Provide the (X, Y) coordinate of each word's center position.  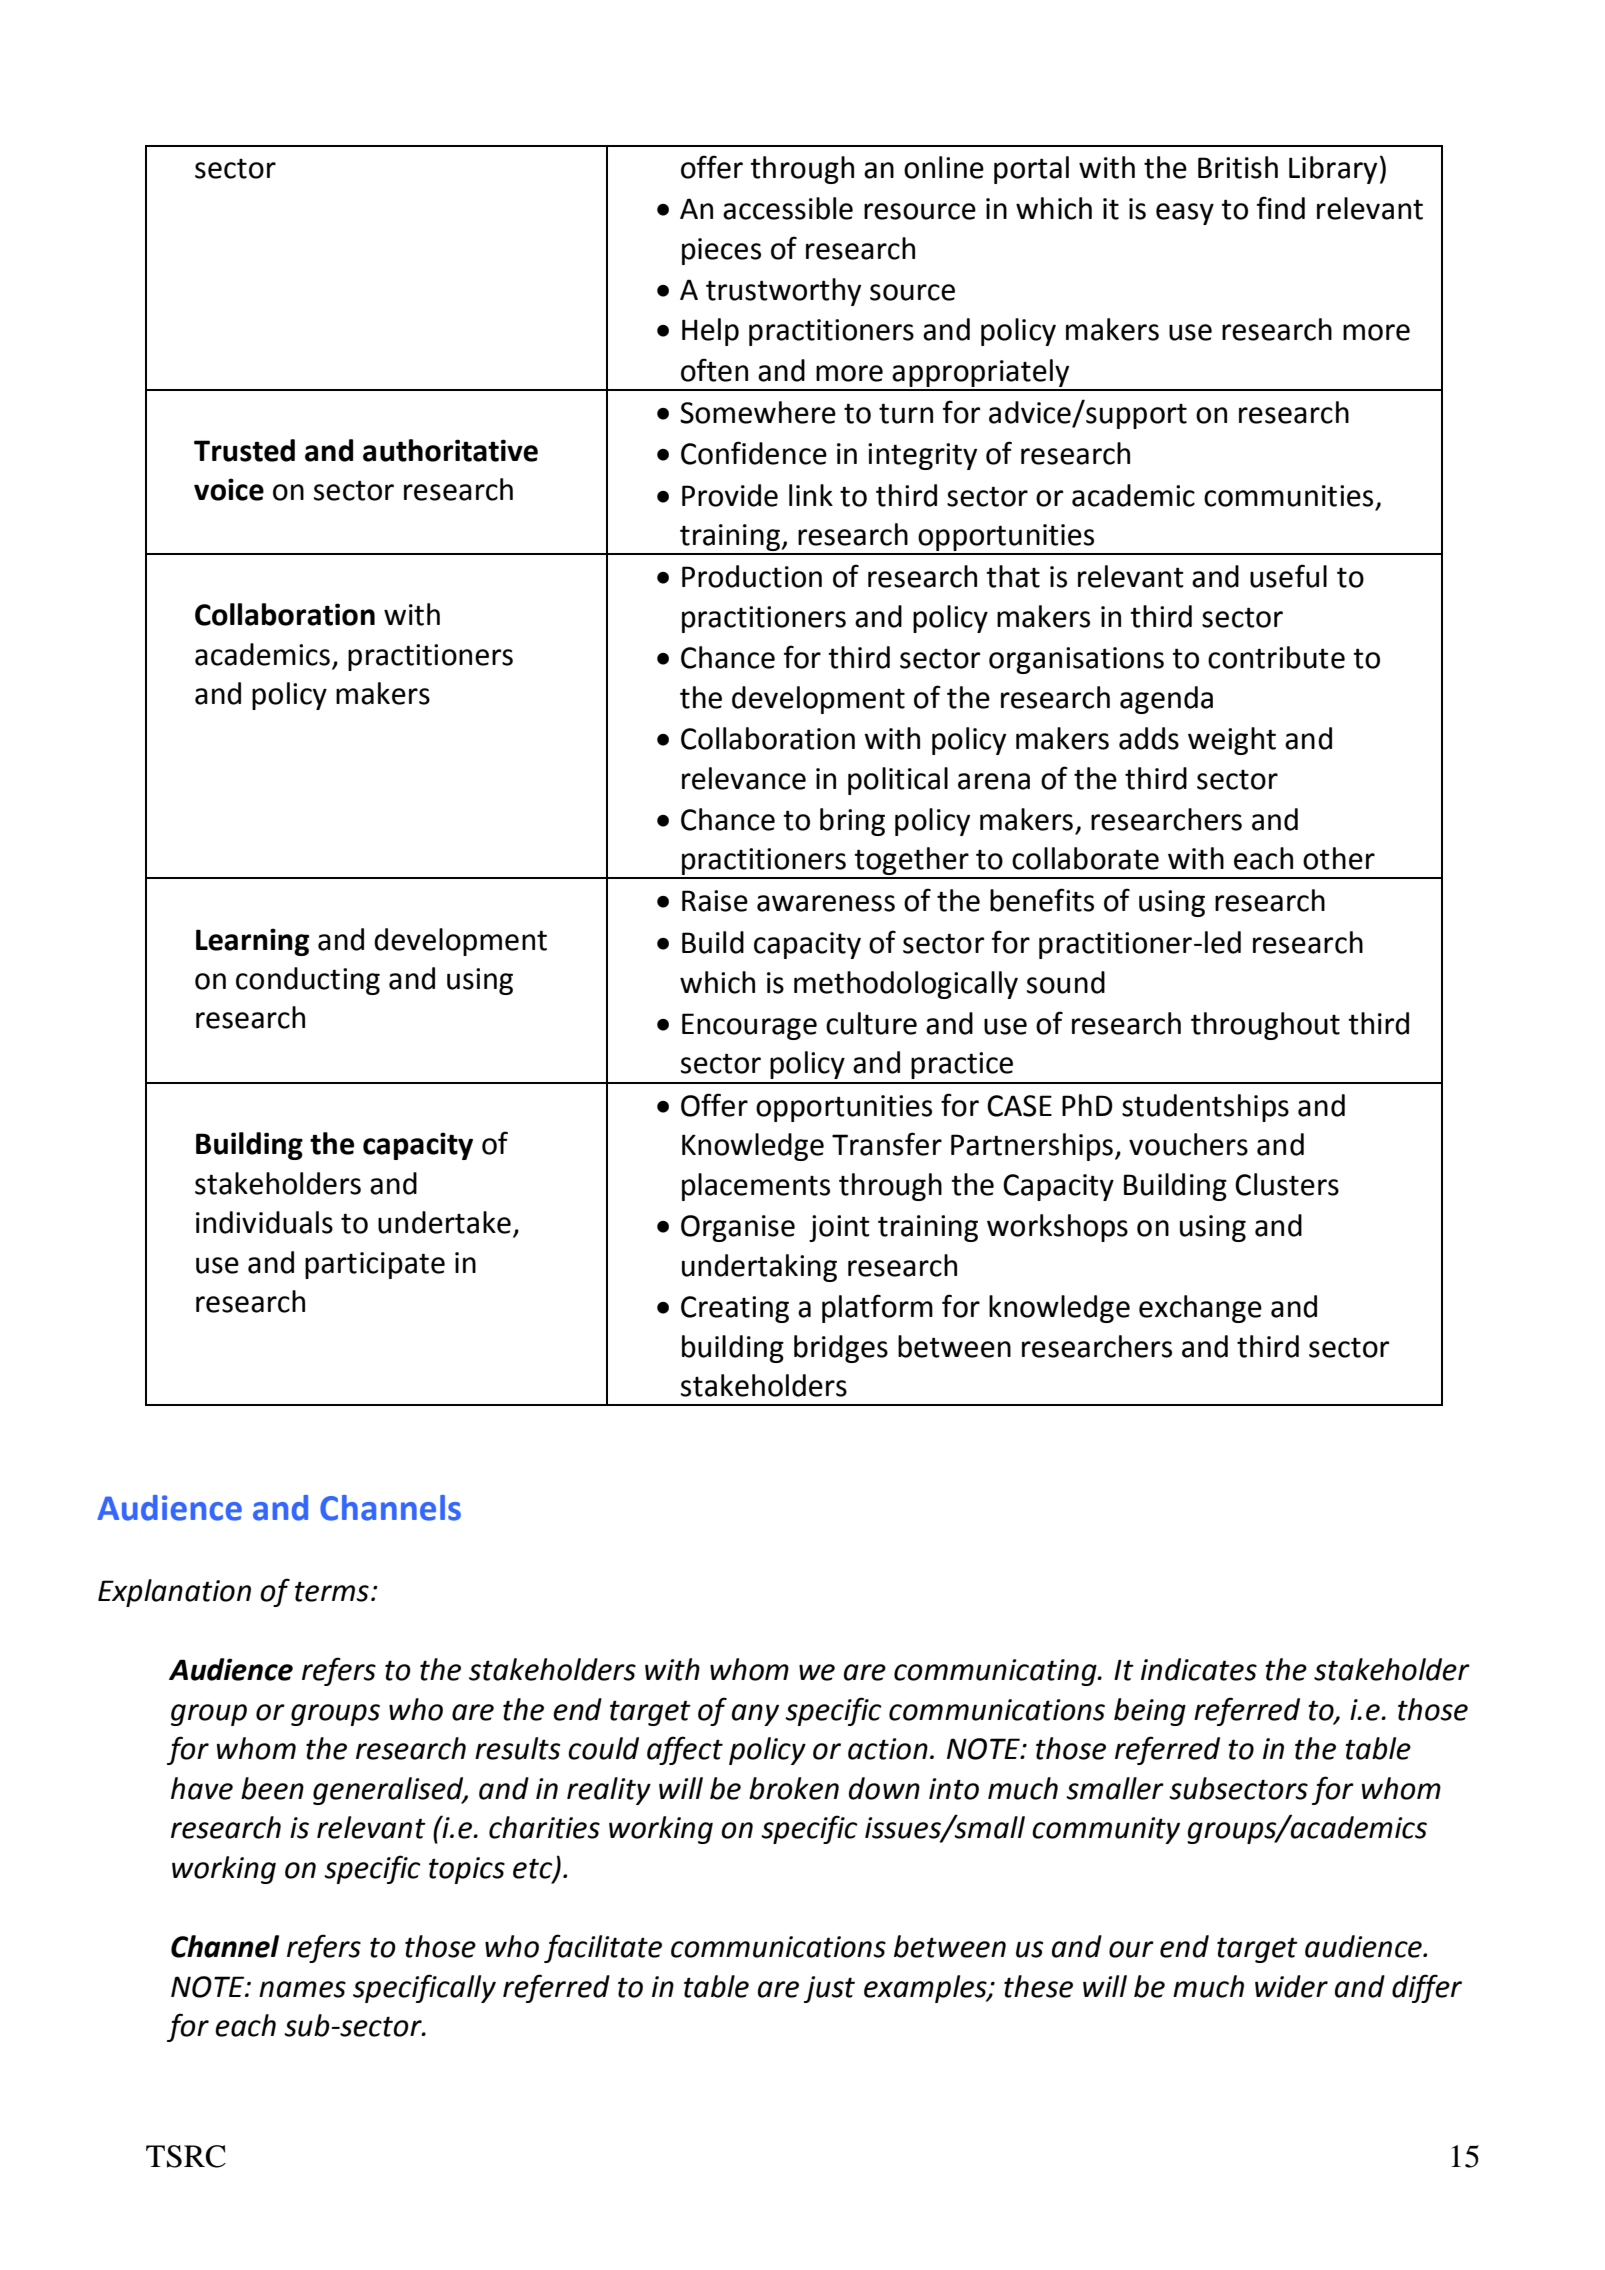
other (1339, 858)
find (1281, 208)
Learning (252, 942)
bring (852, 822)
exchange (1200, 1309)
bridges (841, 1349)
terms (332, 1592)
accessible (788, 208)
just (829, 1989)
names (302, 1989)
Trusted (244, 450)
